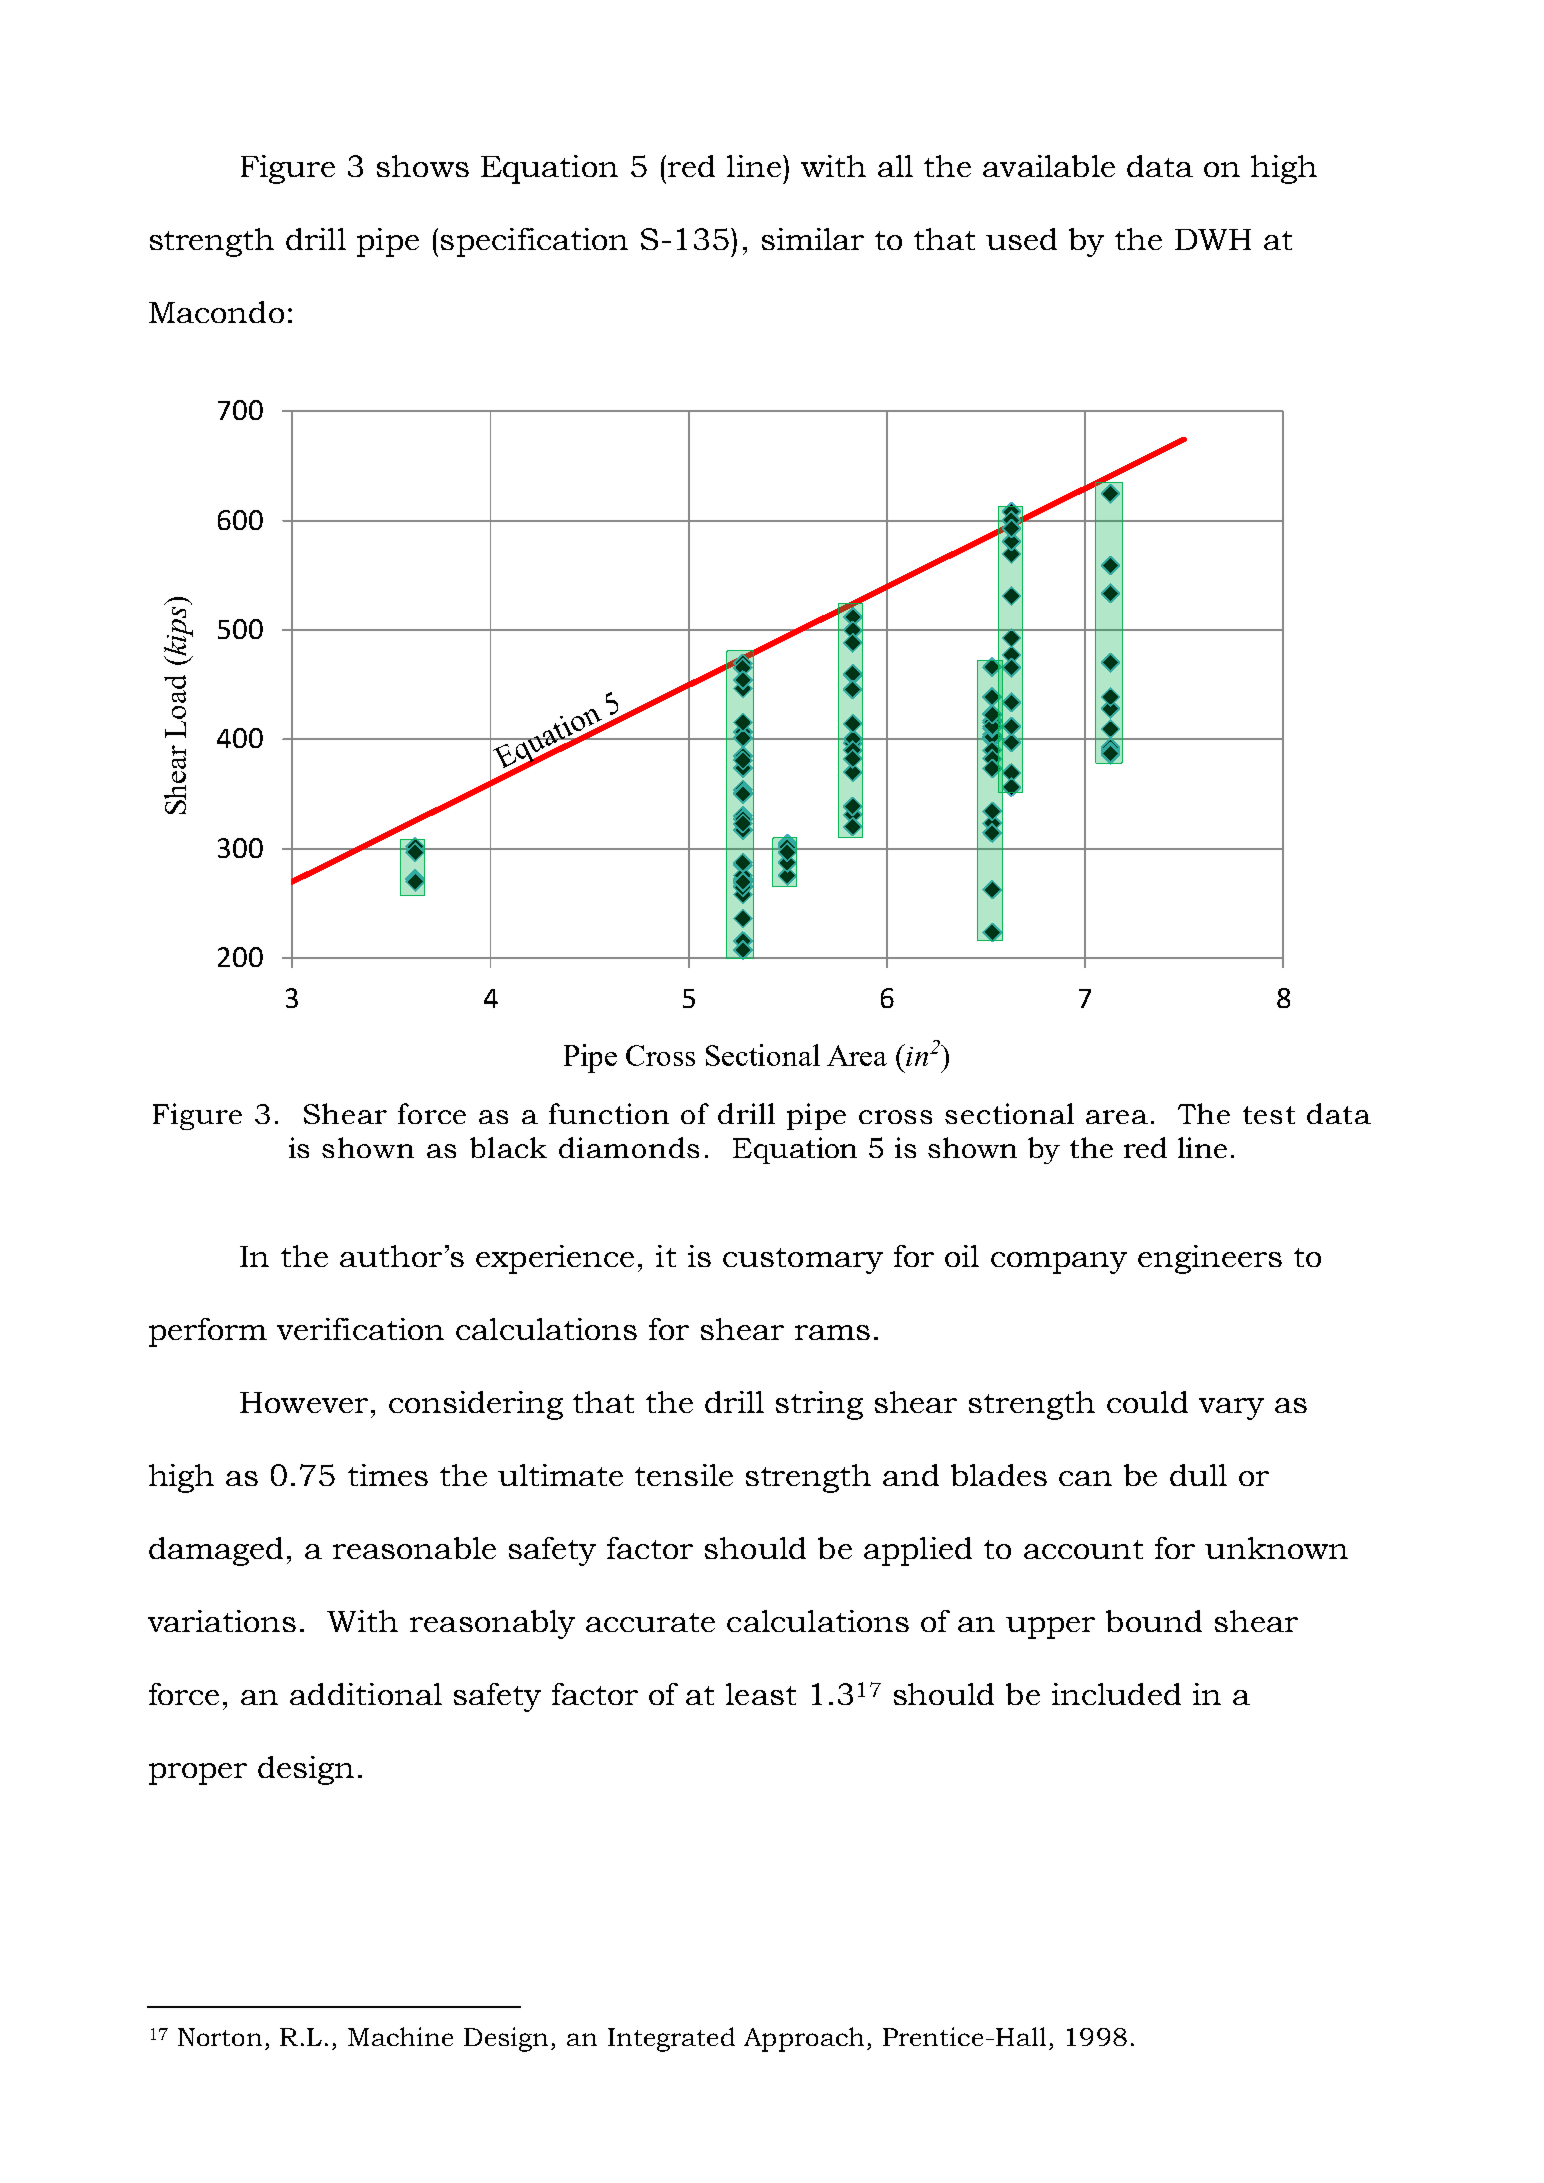 The width and height of the document is (1544, 2183). What do you see at coordinates (304, 1402) in the document?
I see `However` at bounding box center [304, 1402].
